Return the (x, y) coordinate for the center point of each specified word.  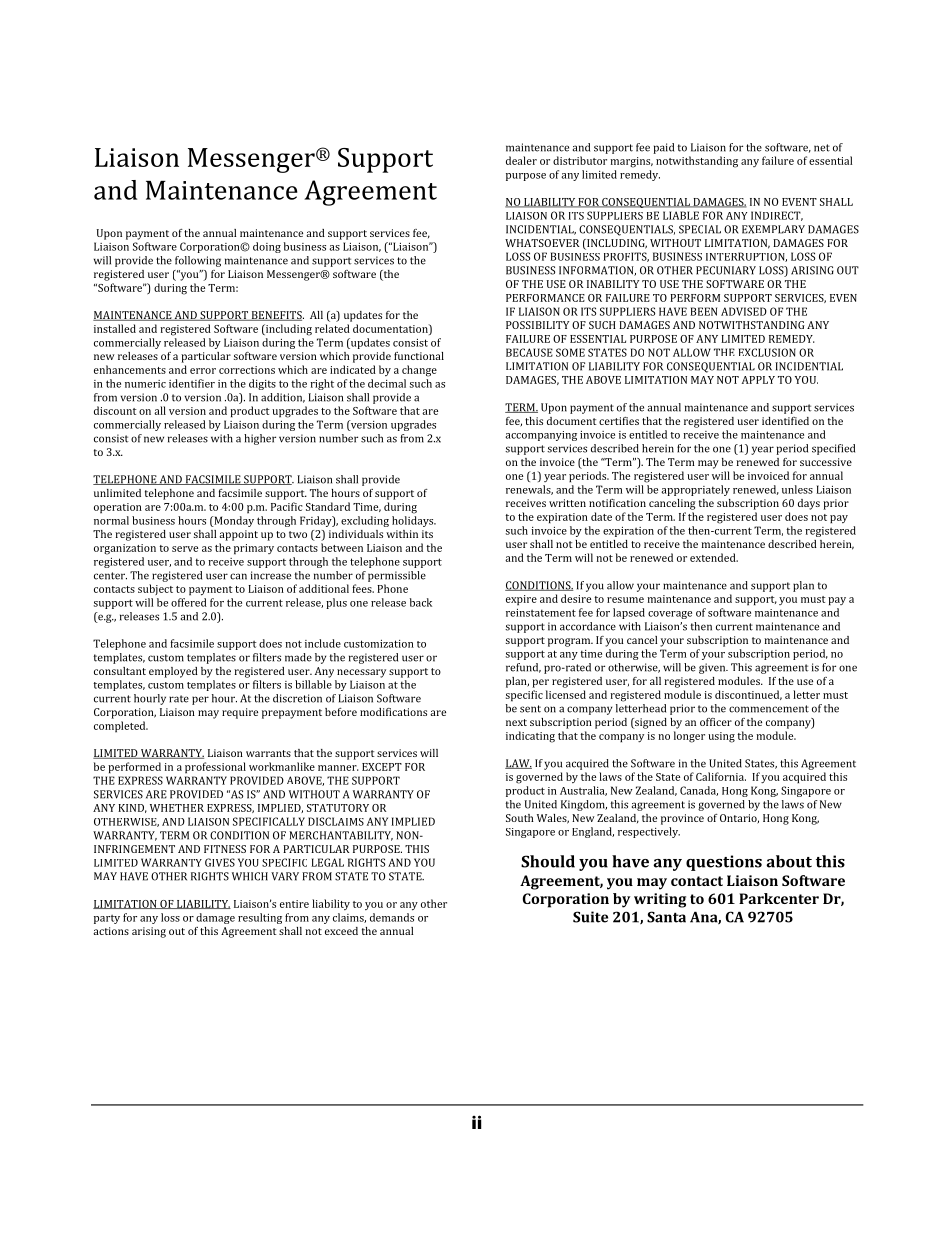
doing (267, 247)
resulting (260, 918)
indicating (530, 737)
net (822, 148)
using (721, 737)
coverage (670, 615)
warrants (268, 753)
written (567, 503)
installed (115, 328)
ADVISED (744, 311)
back (421, 602)
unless (797, 489)
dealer (521, 160)
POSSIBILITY (537, 325)
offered (189, 602)
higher (260, 439)
